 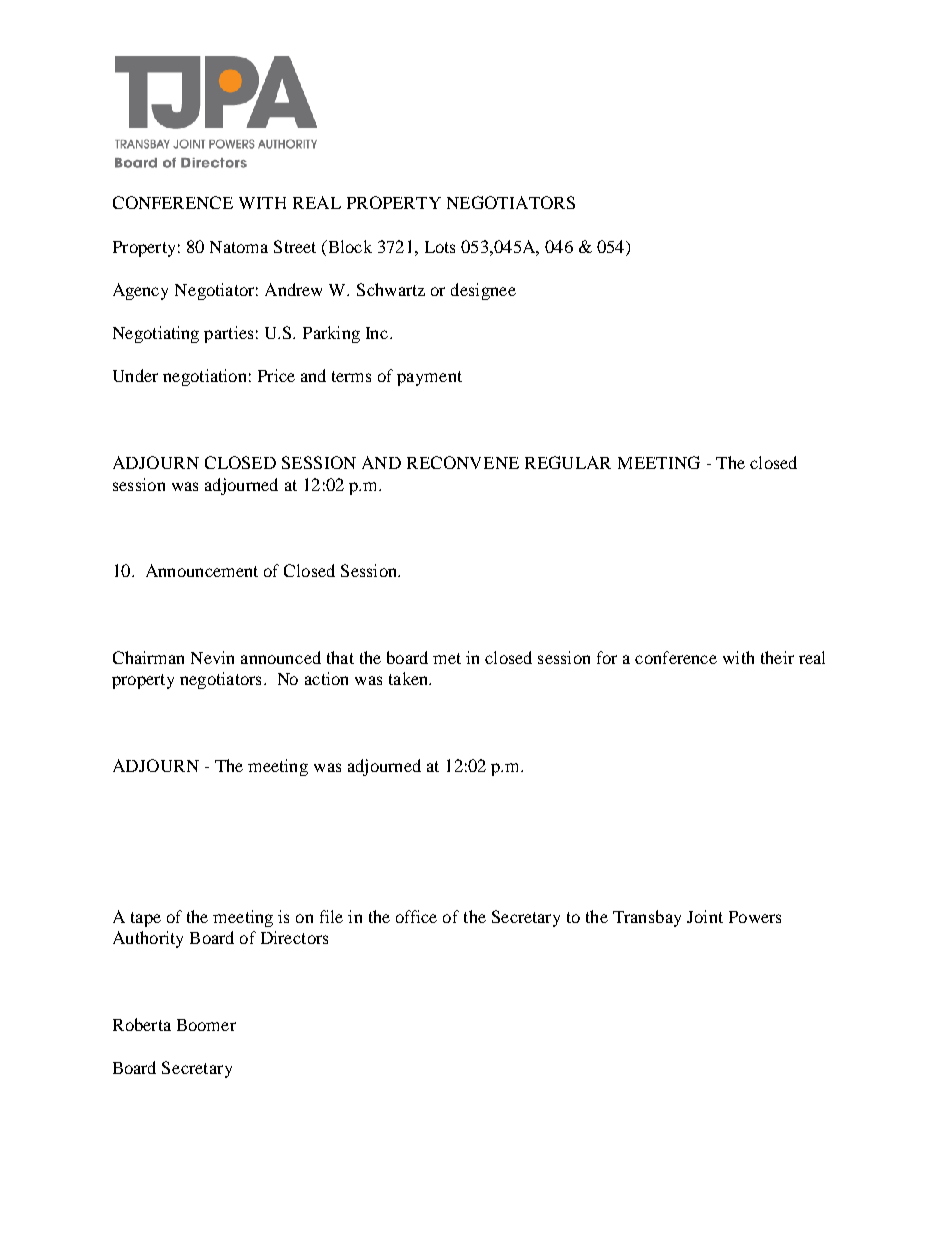 I want to click on negotiation, so click(x=204, y=377).
